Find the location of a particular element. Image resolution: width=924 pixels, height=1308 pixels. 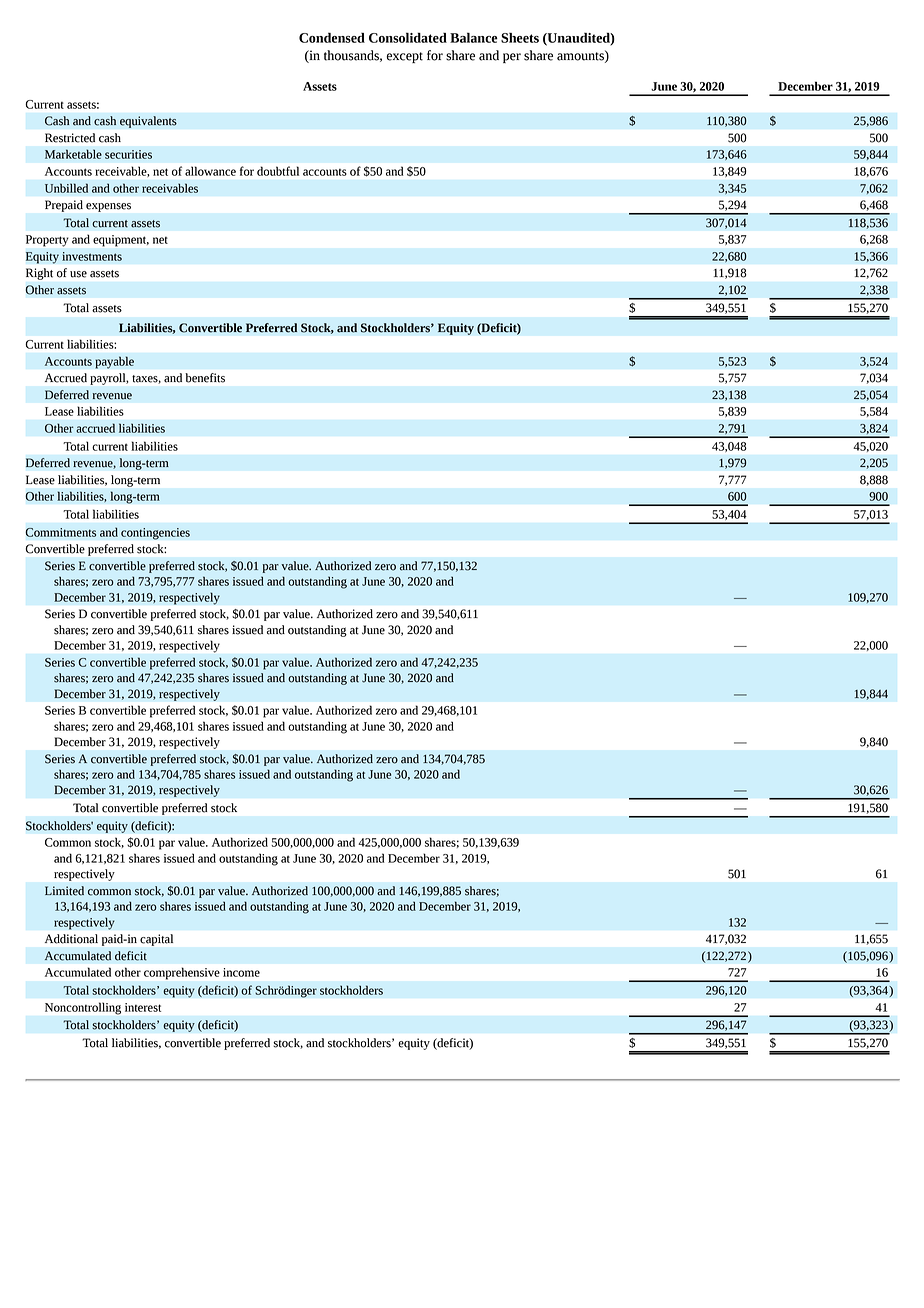

payable is located at coordinates (114, 362).
